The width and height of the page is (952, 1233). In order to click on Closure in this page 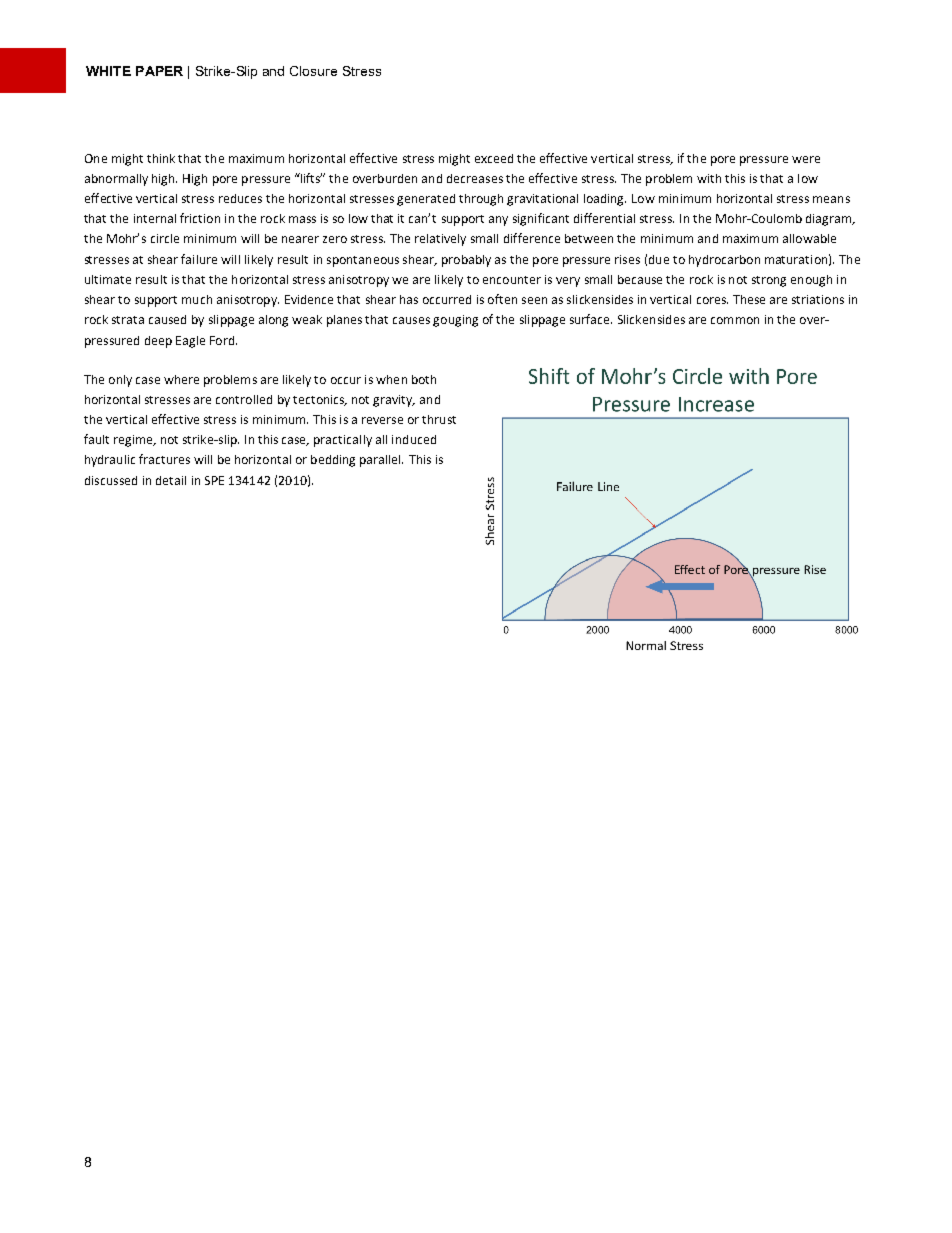, I will do `click(313, 71)`.
